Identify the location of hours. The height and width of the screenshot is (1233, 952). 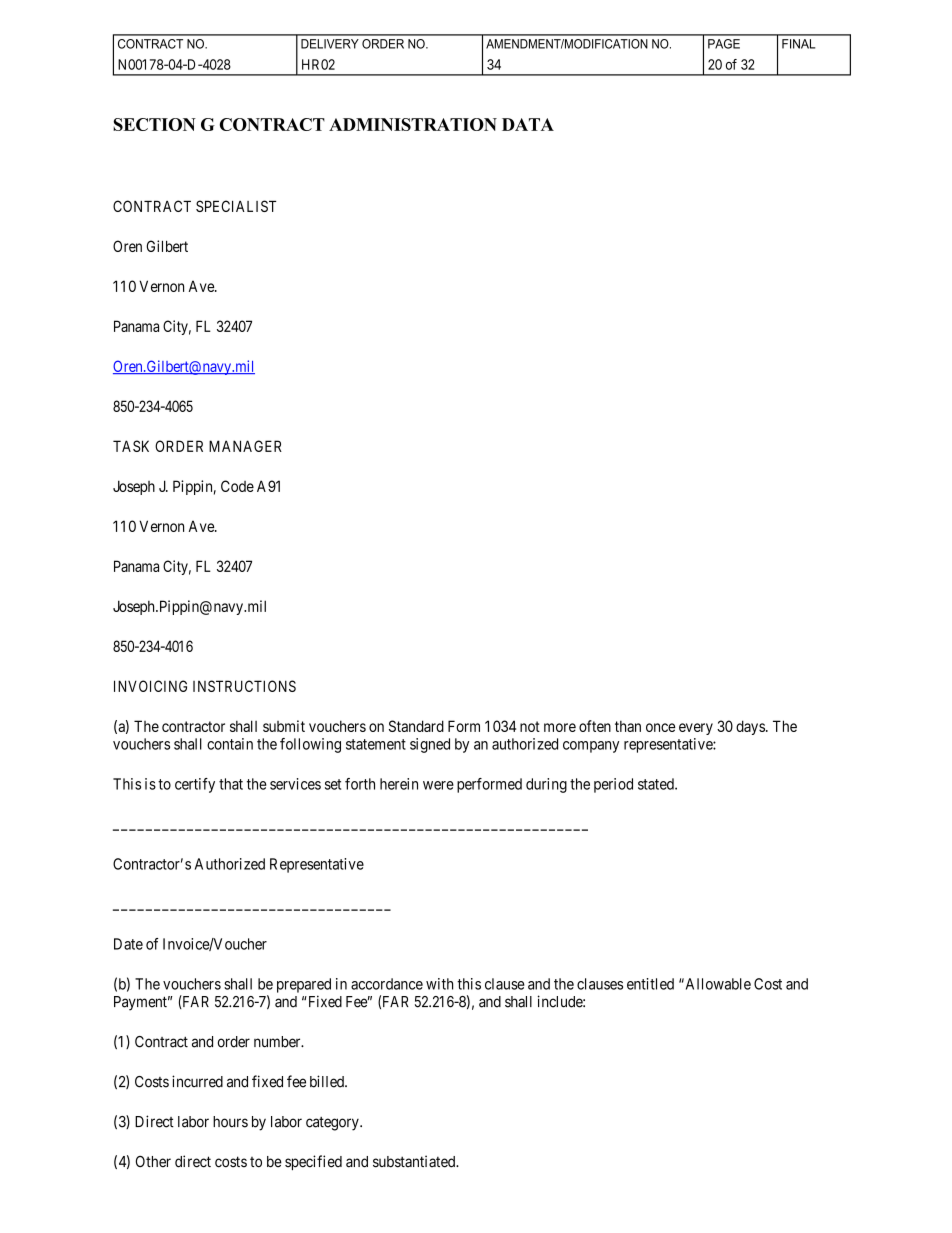
(230, 1122).
